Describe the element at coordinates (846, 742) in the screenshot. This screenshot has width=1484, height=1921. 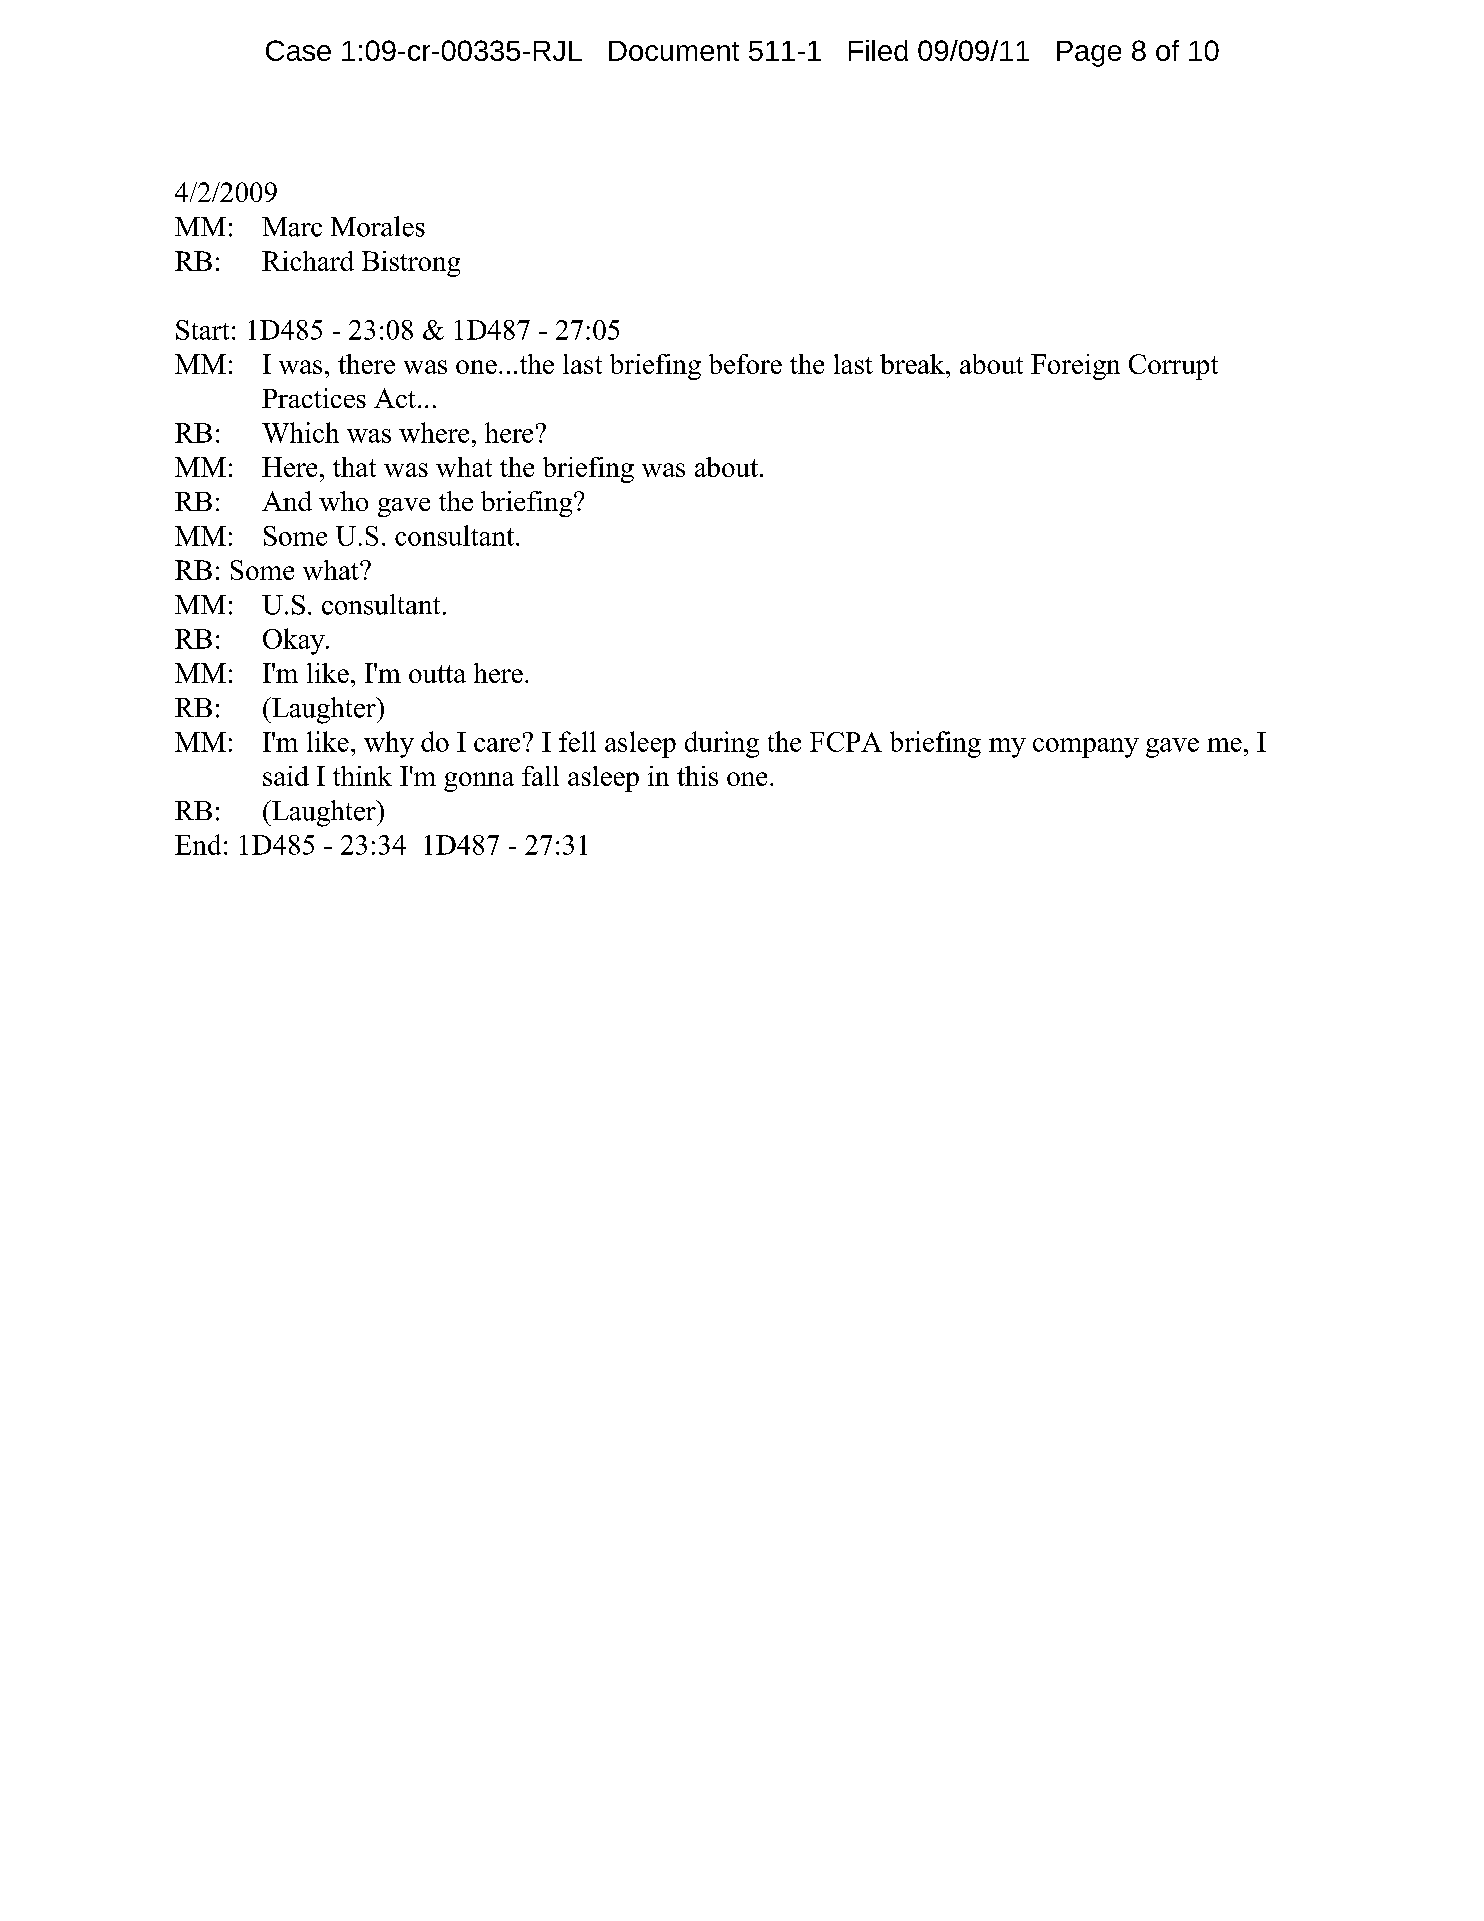
I see `FCPA` at that location.
